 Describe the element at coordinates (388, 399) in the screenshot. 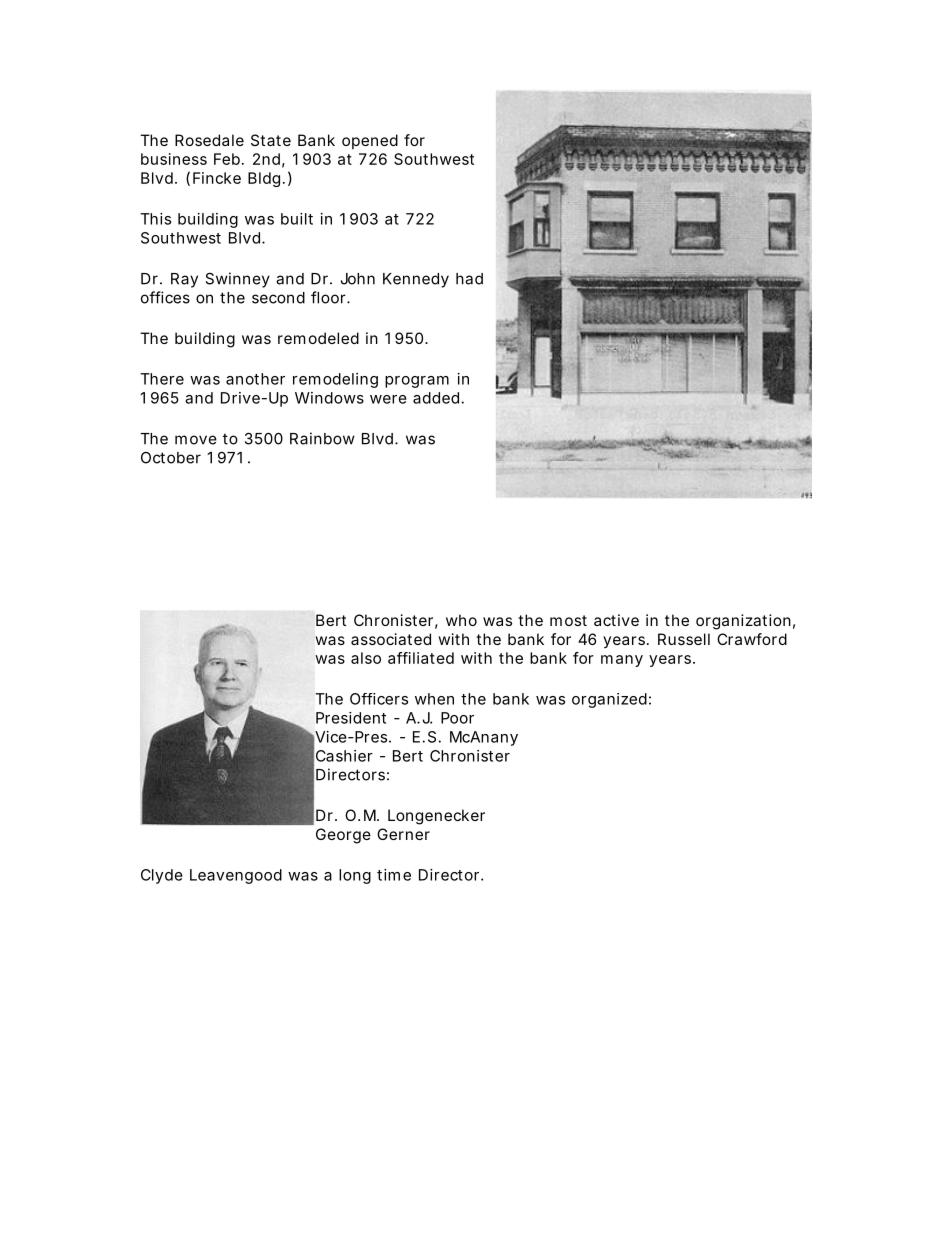

I see `were` at that location.
